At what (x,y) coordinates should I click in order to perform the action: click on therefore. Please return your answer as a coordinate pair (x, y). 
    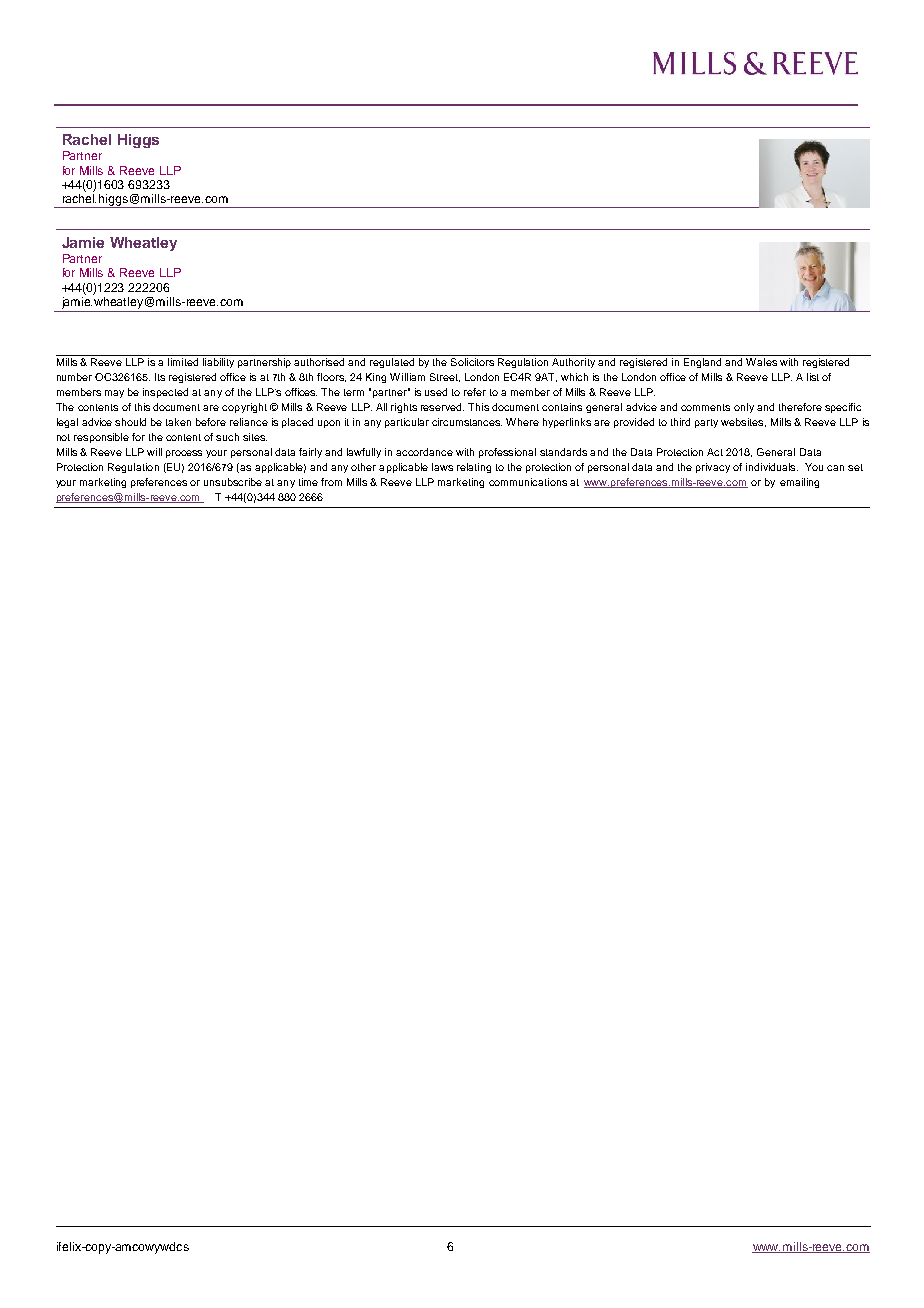
    Looking at the image, I should click on (800, 407).
